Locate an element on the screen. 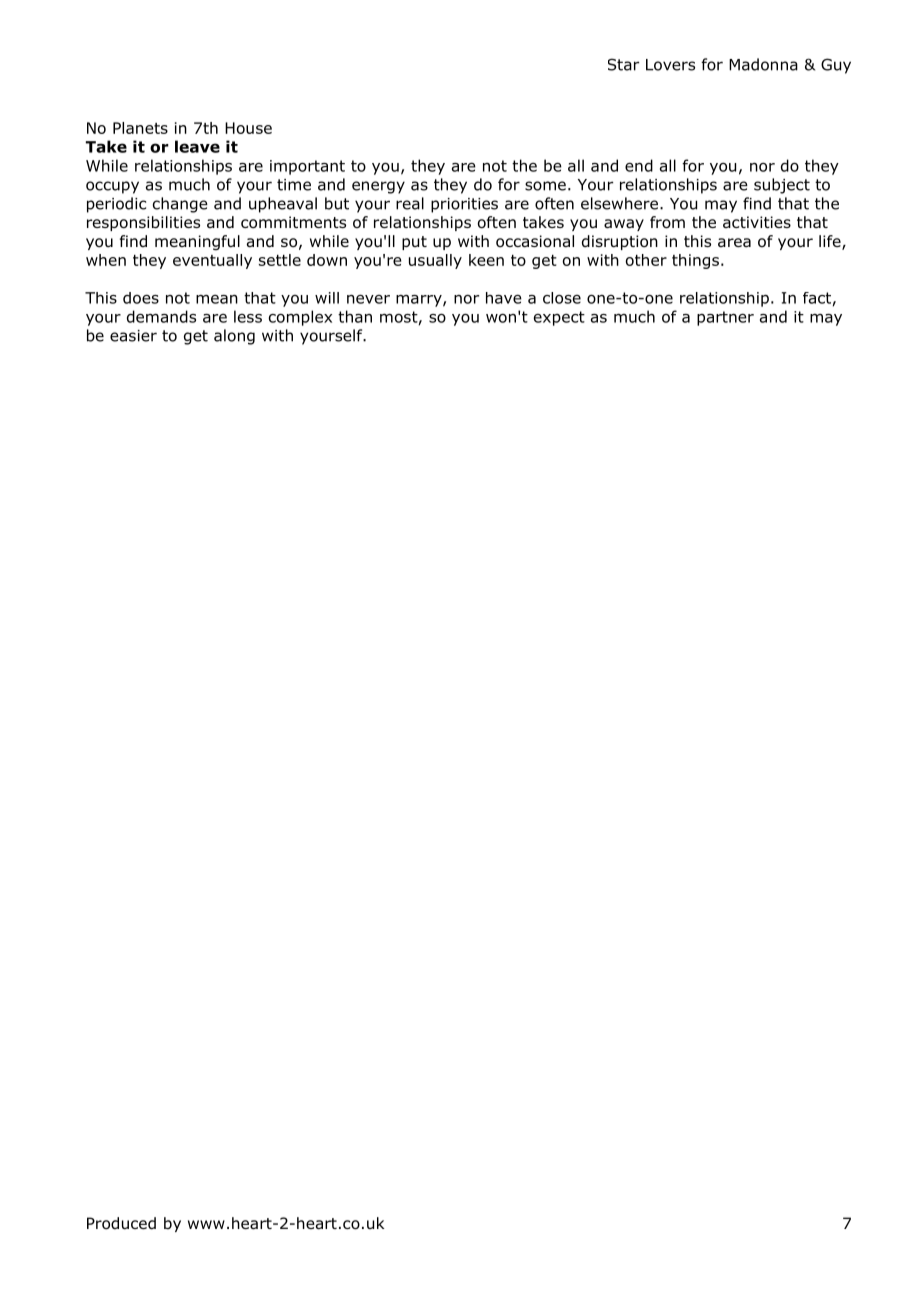 This screenshot has height=1307, width=924. less is located at coordinates (248, 316).
